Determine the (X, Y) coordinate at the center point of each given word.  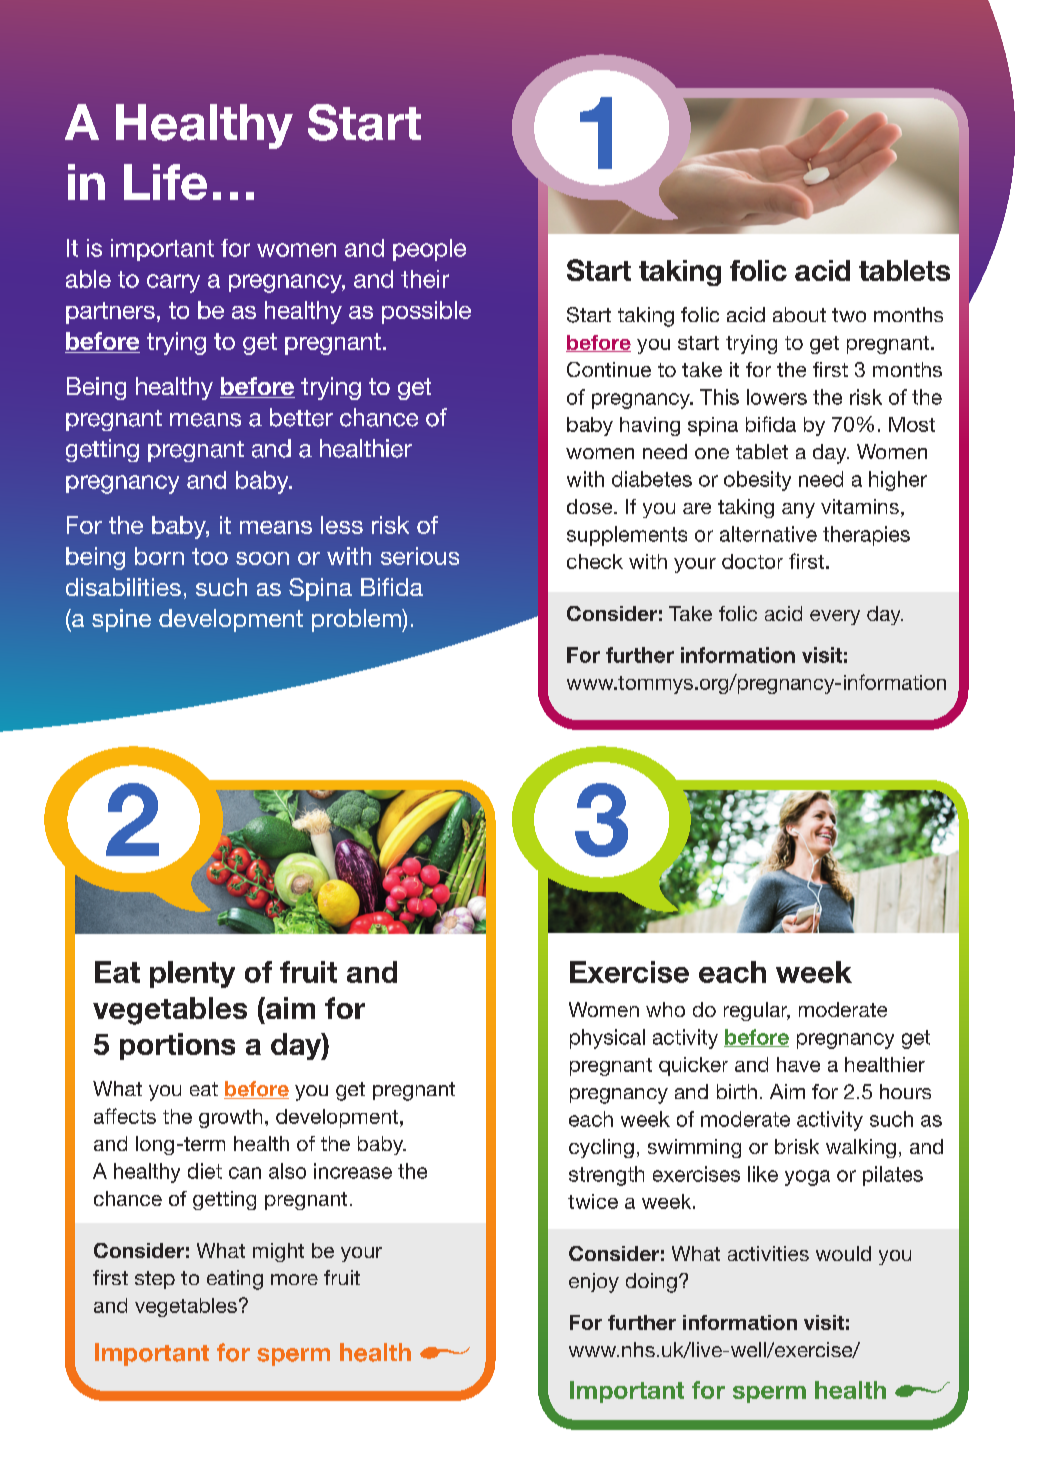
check (595, 561)
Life (165, 182)
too (210, 556)
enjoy (594, 1283)
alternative (768, 534)
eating (235, 1280)
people (429, 250)
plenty (192, 974)
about (799, 314)
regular (757, 1011)
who (665, 1009)
